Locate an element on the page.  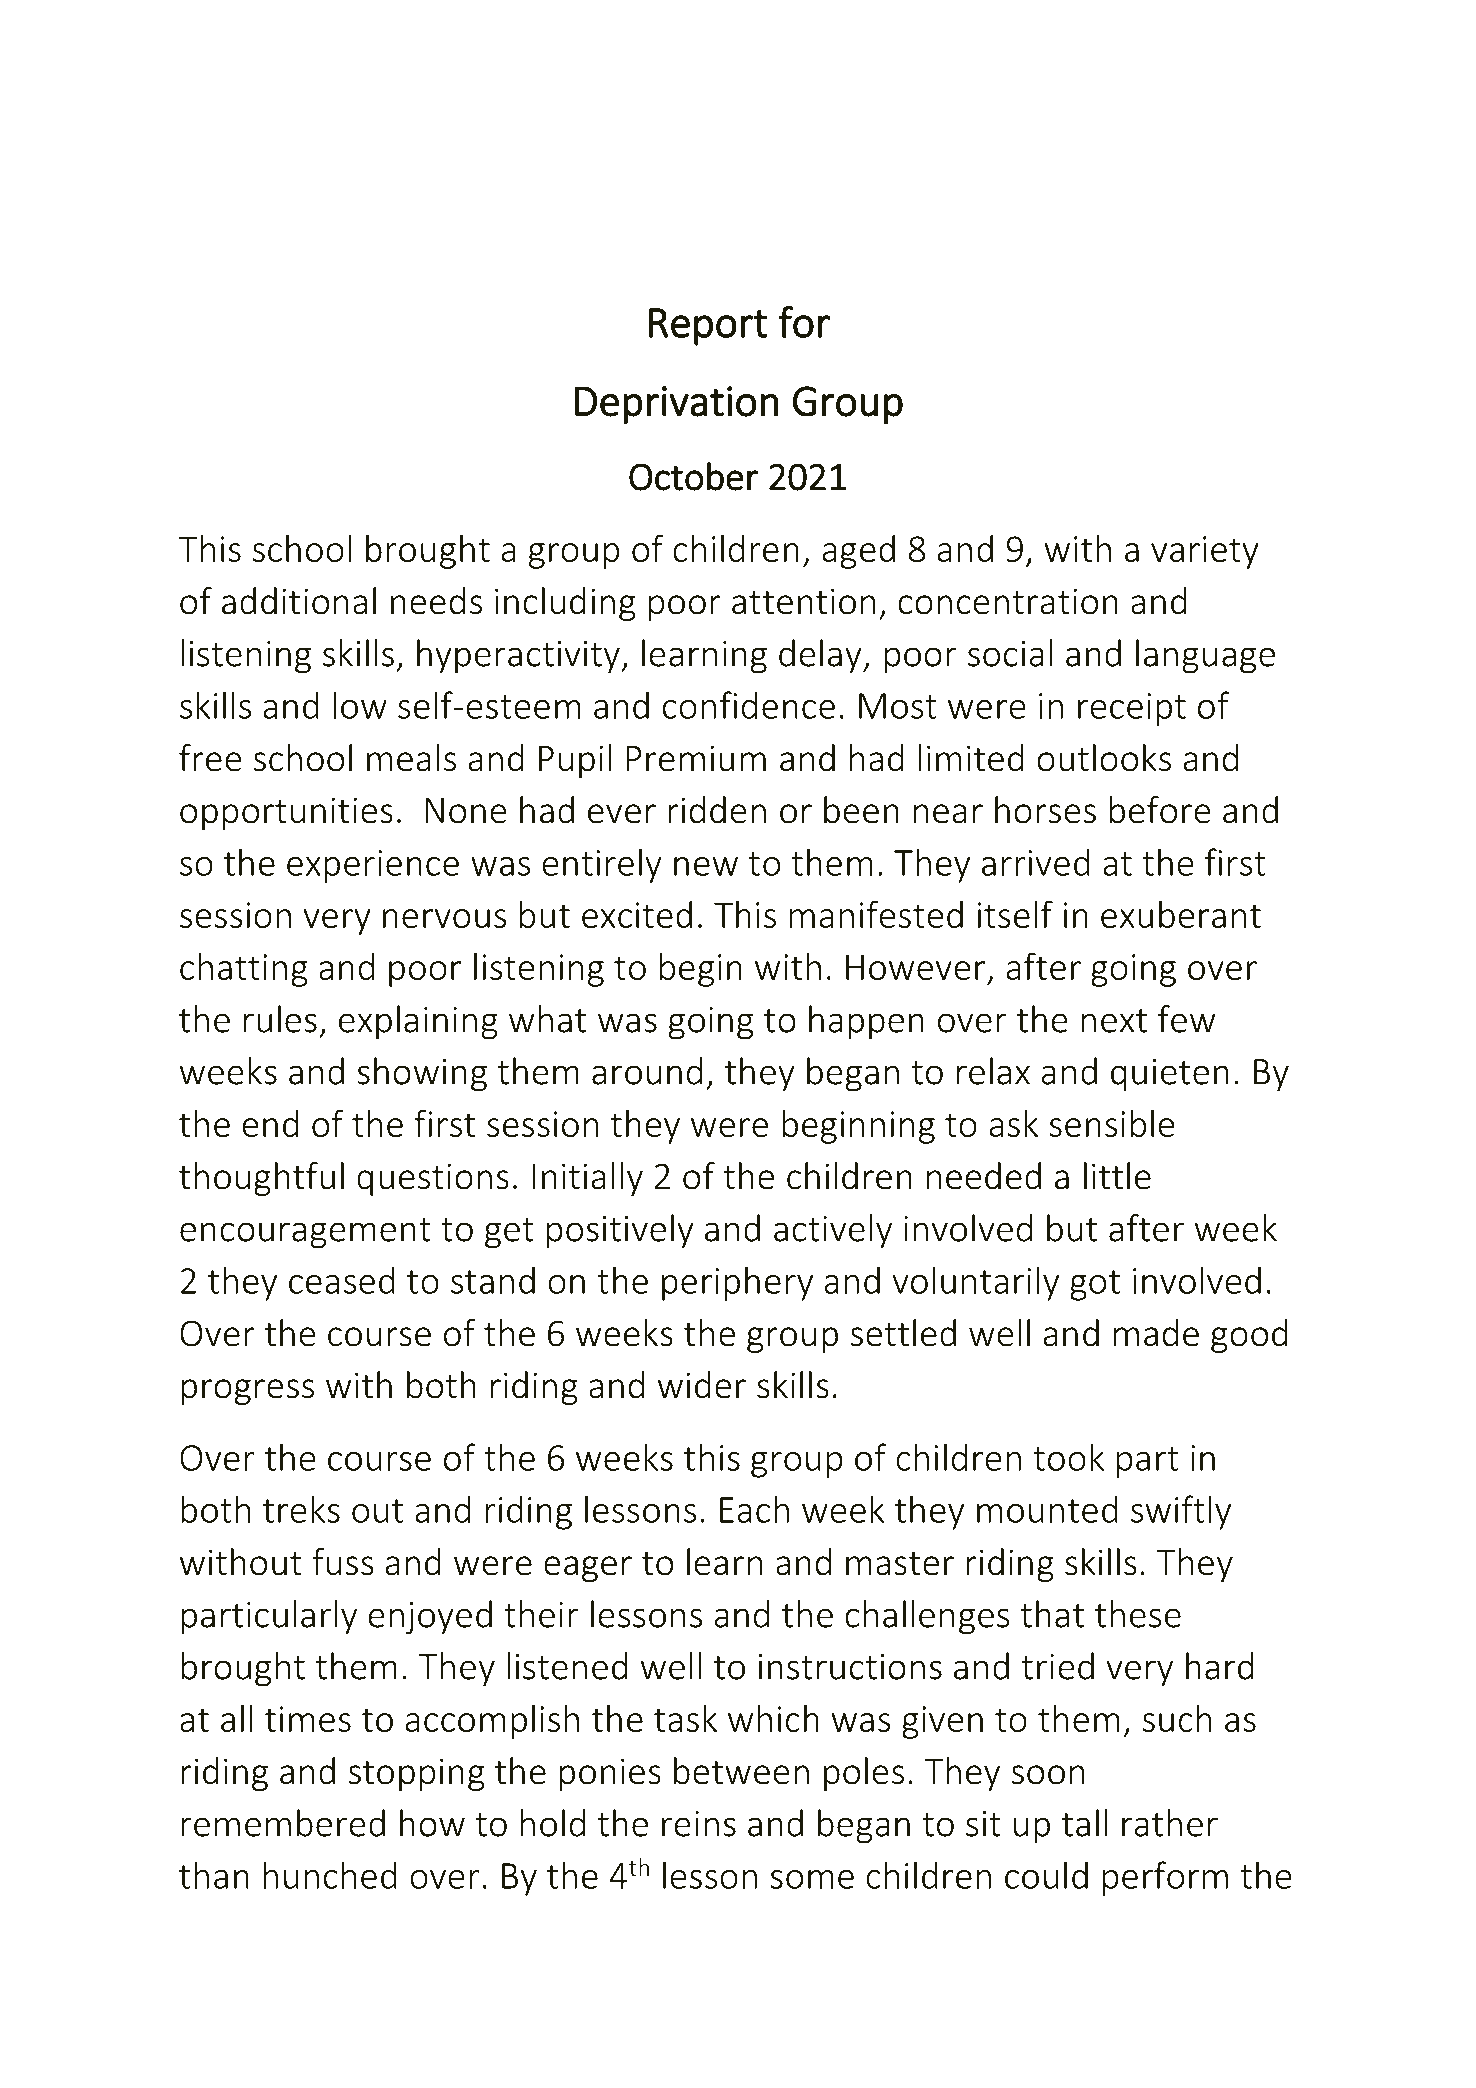
reins is located at coordinates (699, 1824).
